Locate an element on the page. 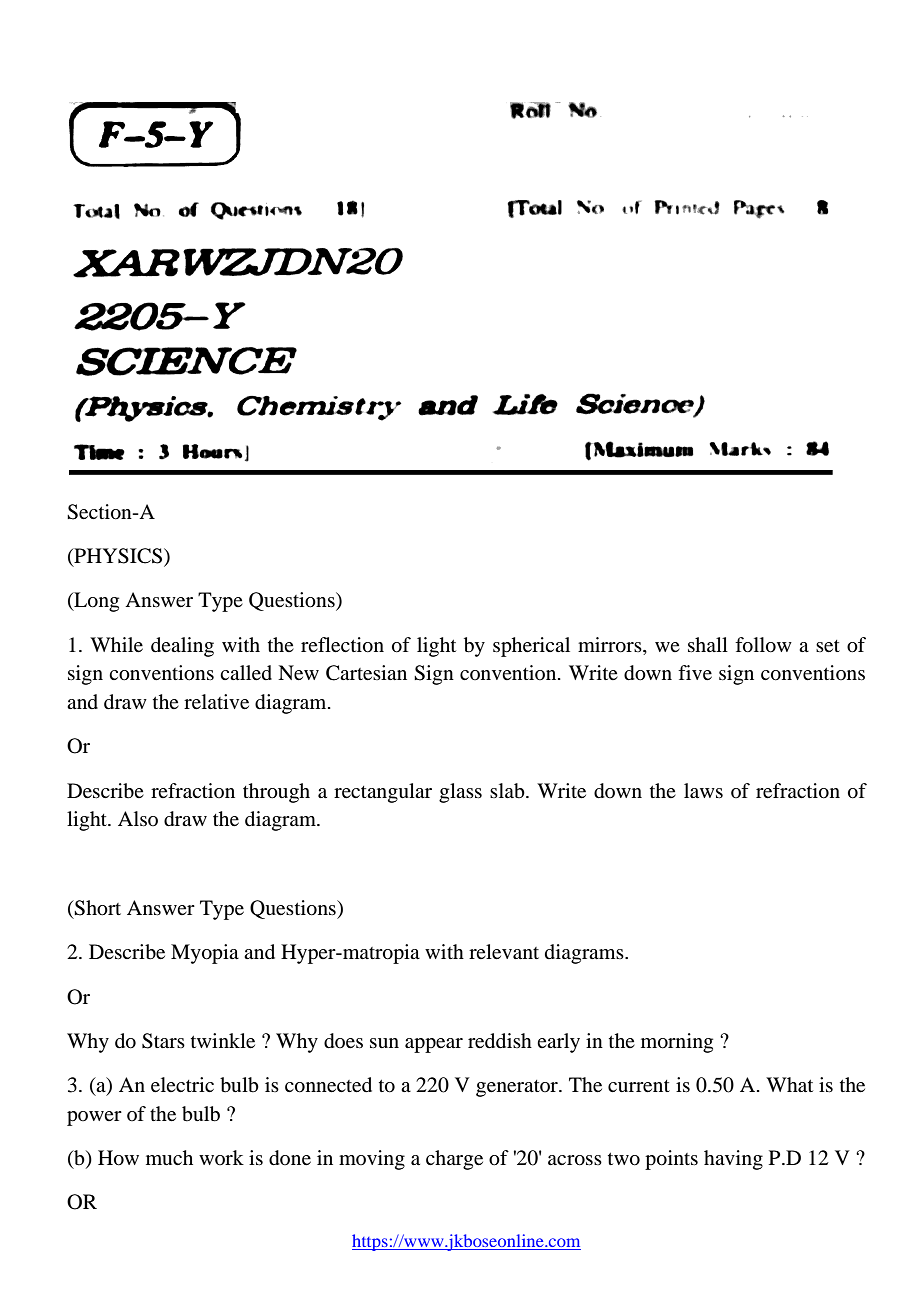  having is located at coordinates (733, 1160).
